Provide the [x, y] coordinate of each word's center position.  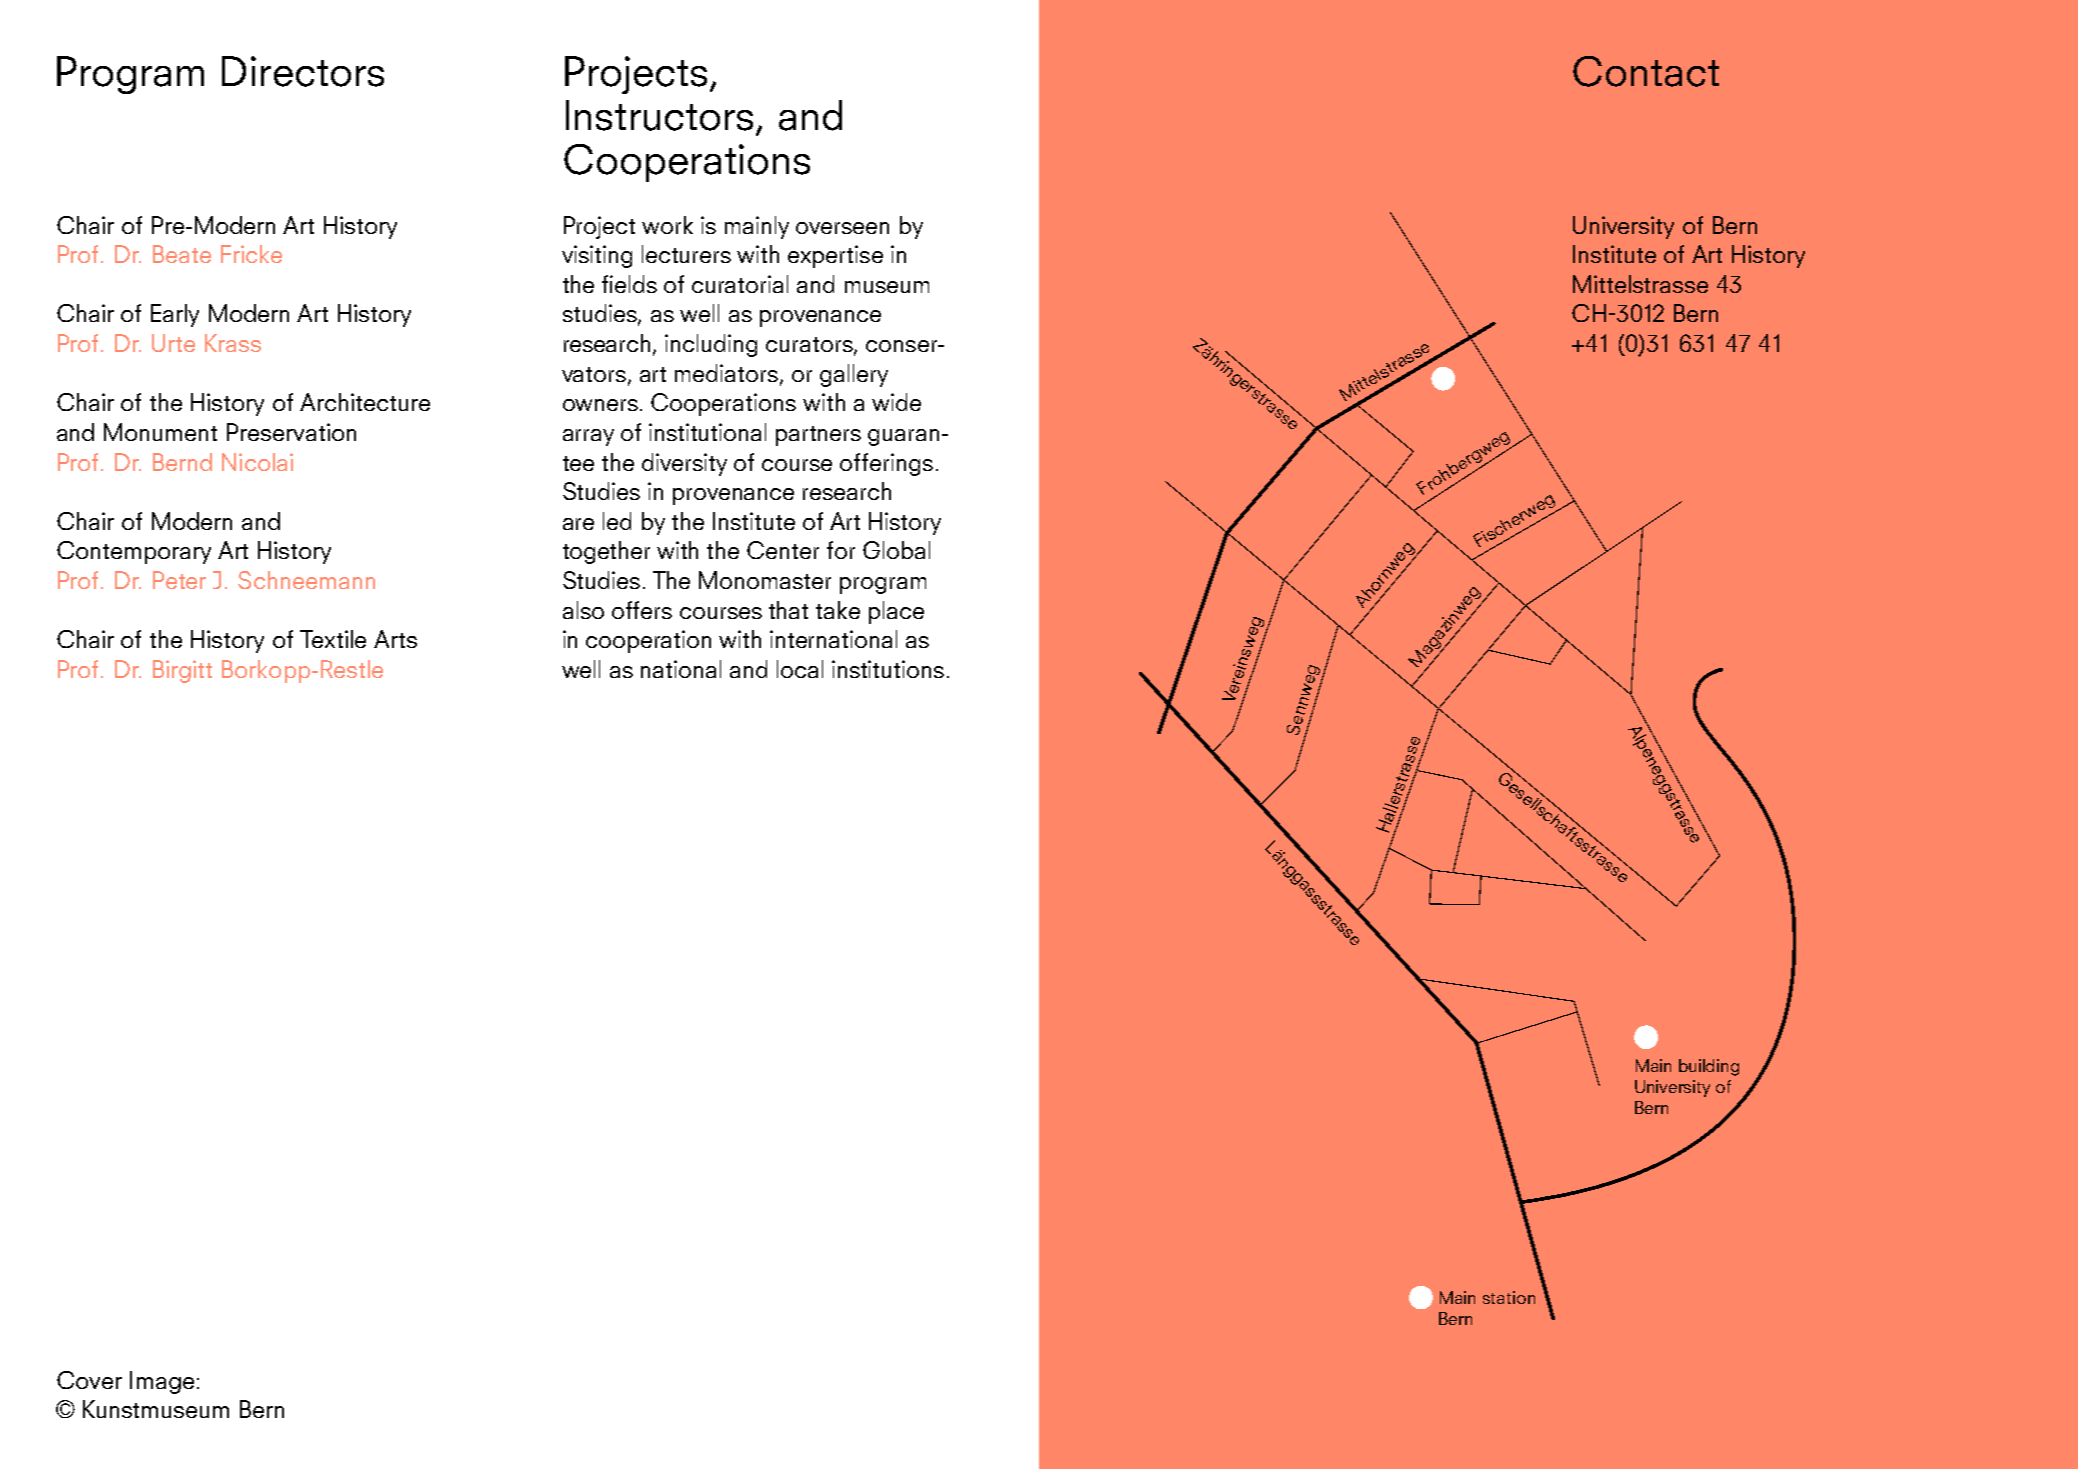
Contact [1646, 71]
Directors [303, 71]
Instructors [659, 115]
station [1509, 1297]
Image [162, 1382]
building [1709, 1067]
